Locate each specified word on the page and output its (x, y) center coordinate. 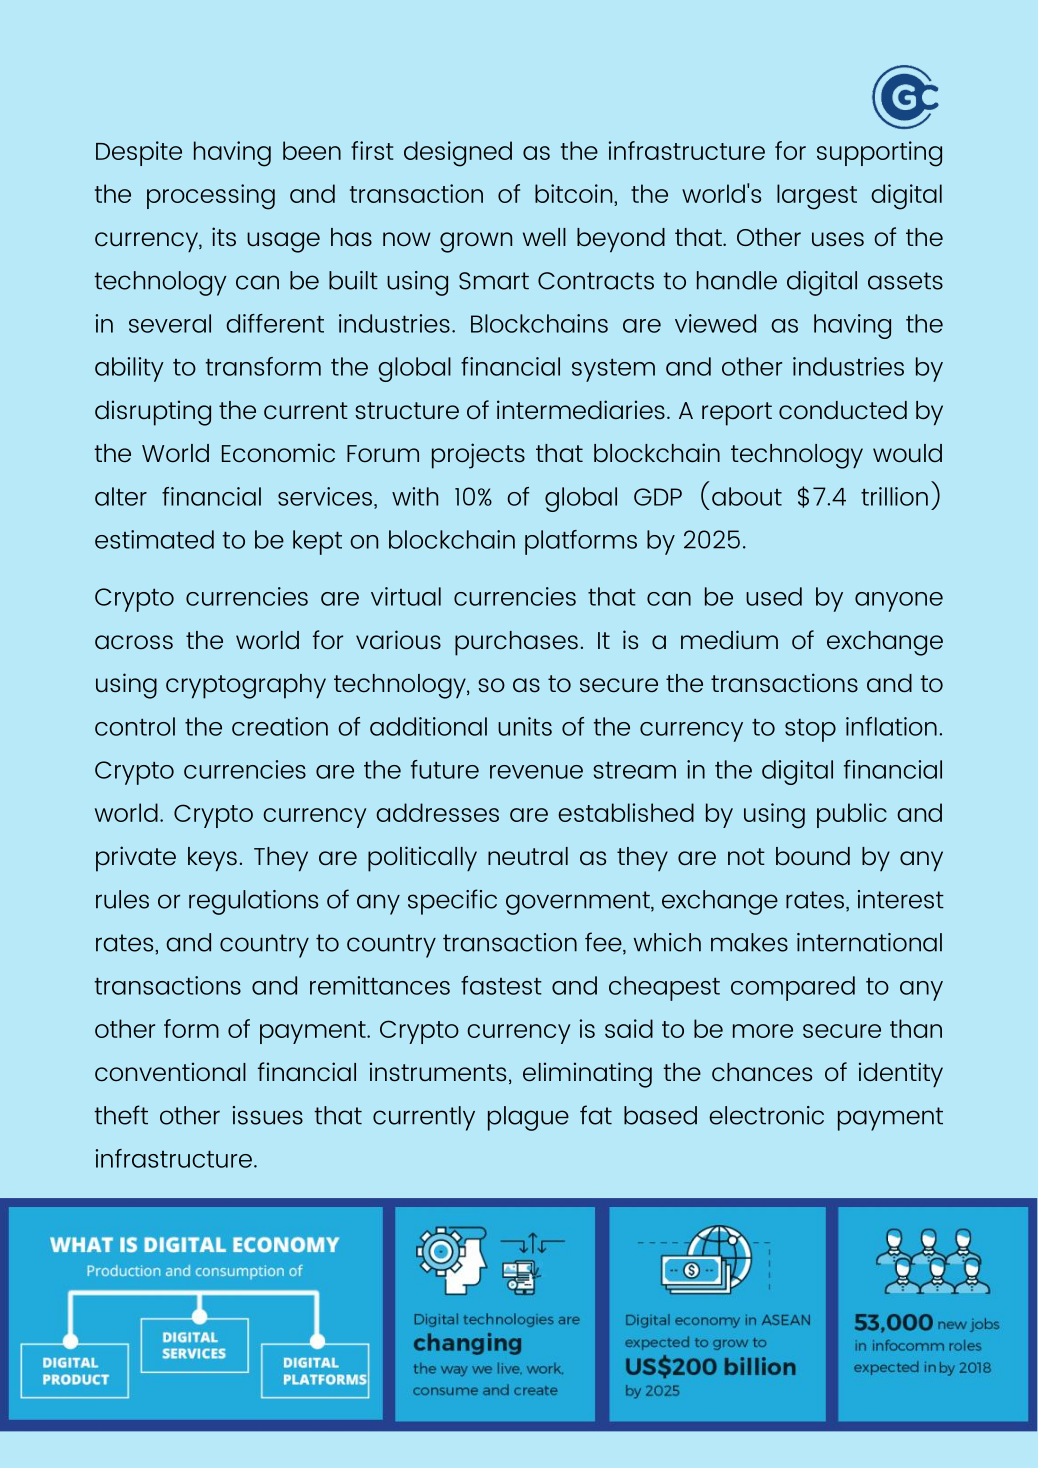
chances (762, 1072)
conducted (843, 410)
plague (528, 1118)
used (774, 596)
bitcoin (575, 193)
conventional (170, 1072)
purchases (516, 643)
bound (813, 856)
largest (817, 197)
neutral (528, 856)
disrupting (153, 413)
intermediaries (581, 410)
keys (212, 859)
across (134, 642)
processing (211, 197)
